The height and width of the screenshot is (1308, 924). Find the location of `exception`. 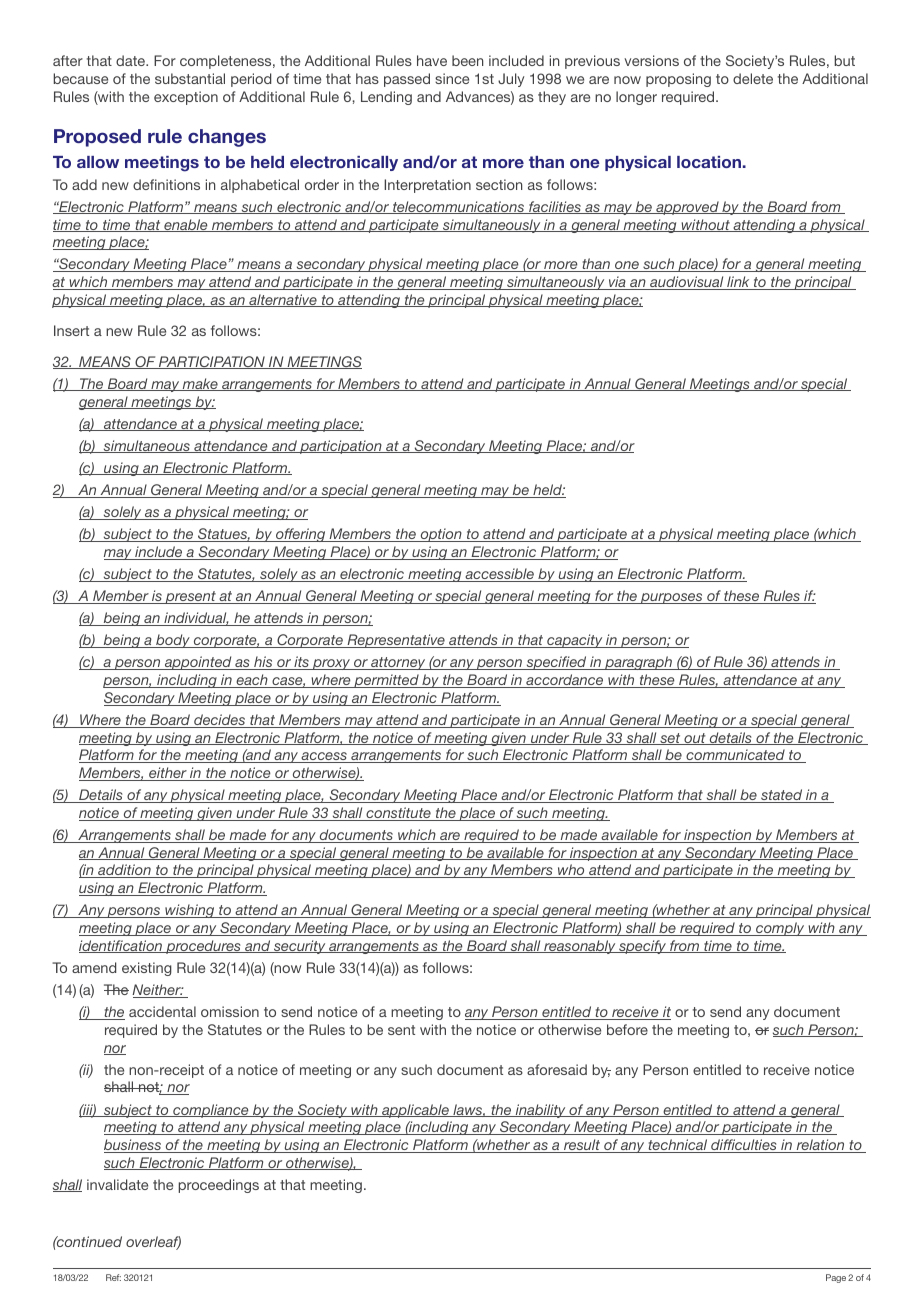

exception is located at coordinates (186, 98).
